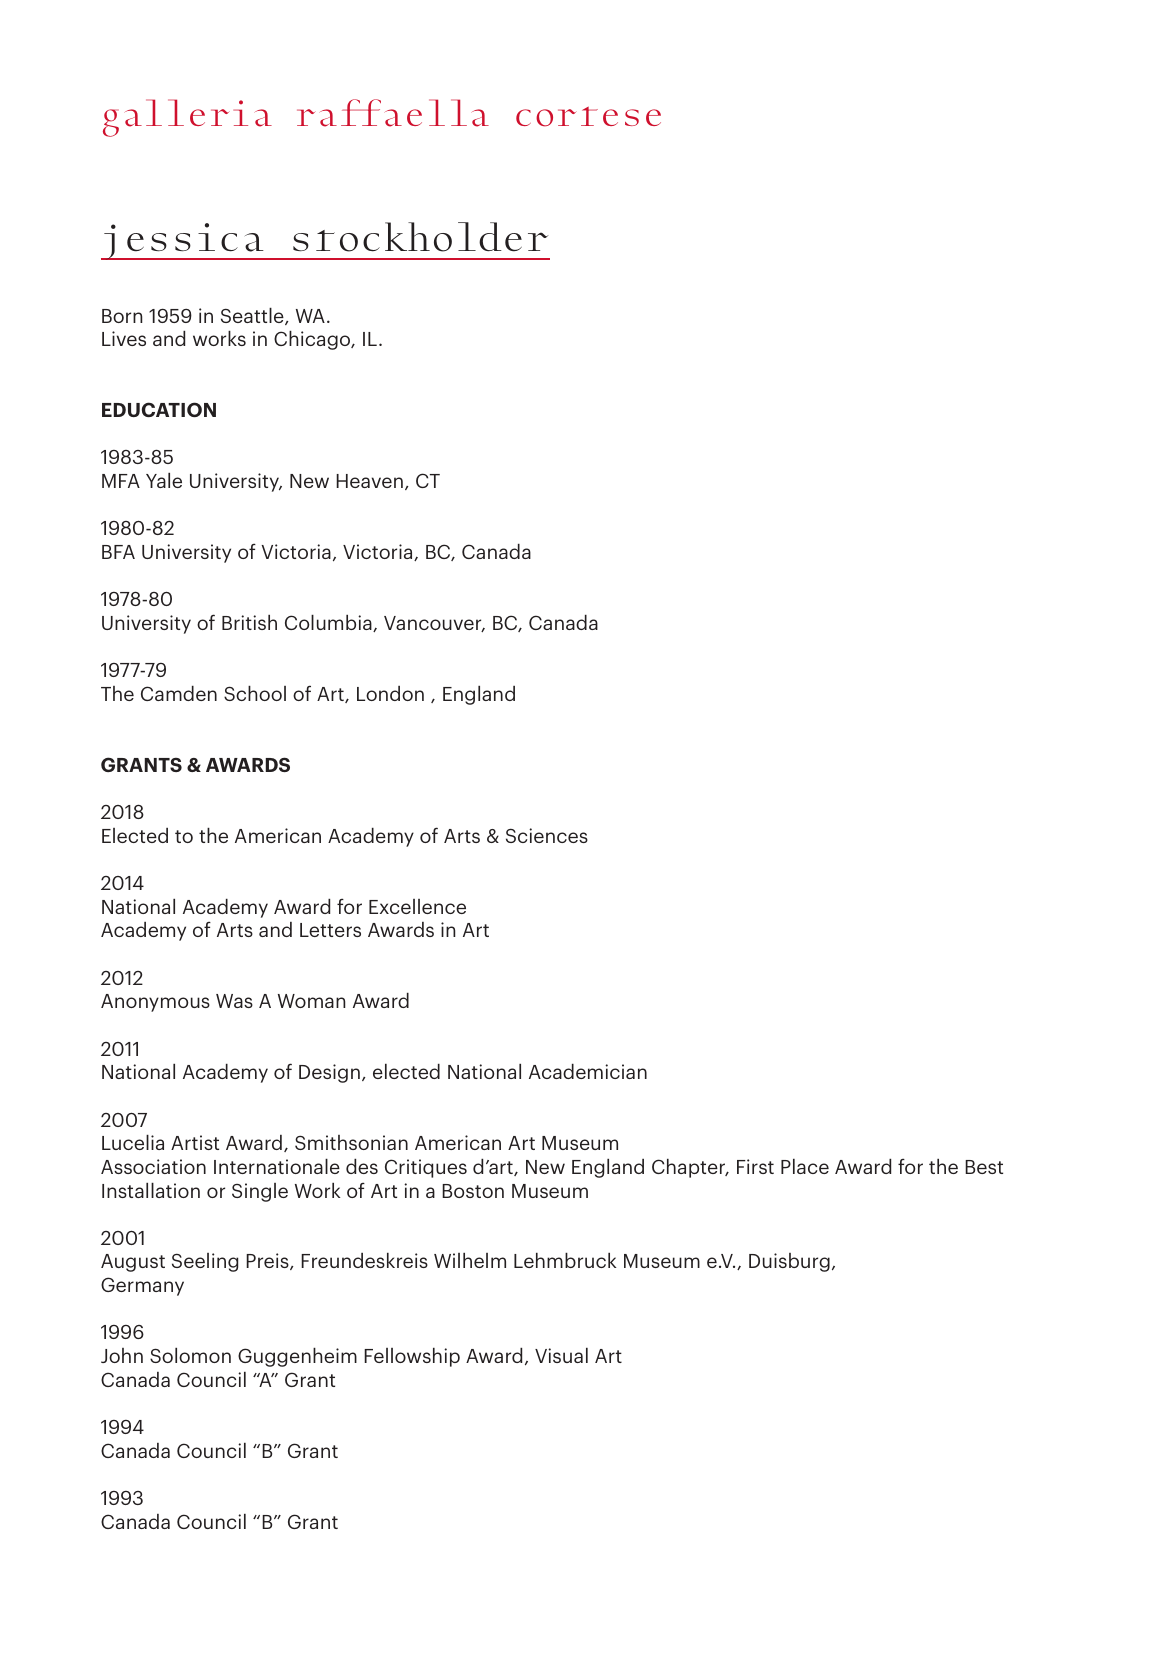 This page has width=1173, height=1659. Describe the element at coordinates (369, 481) in the page. I see `Heaven` at that location.
